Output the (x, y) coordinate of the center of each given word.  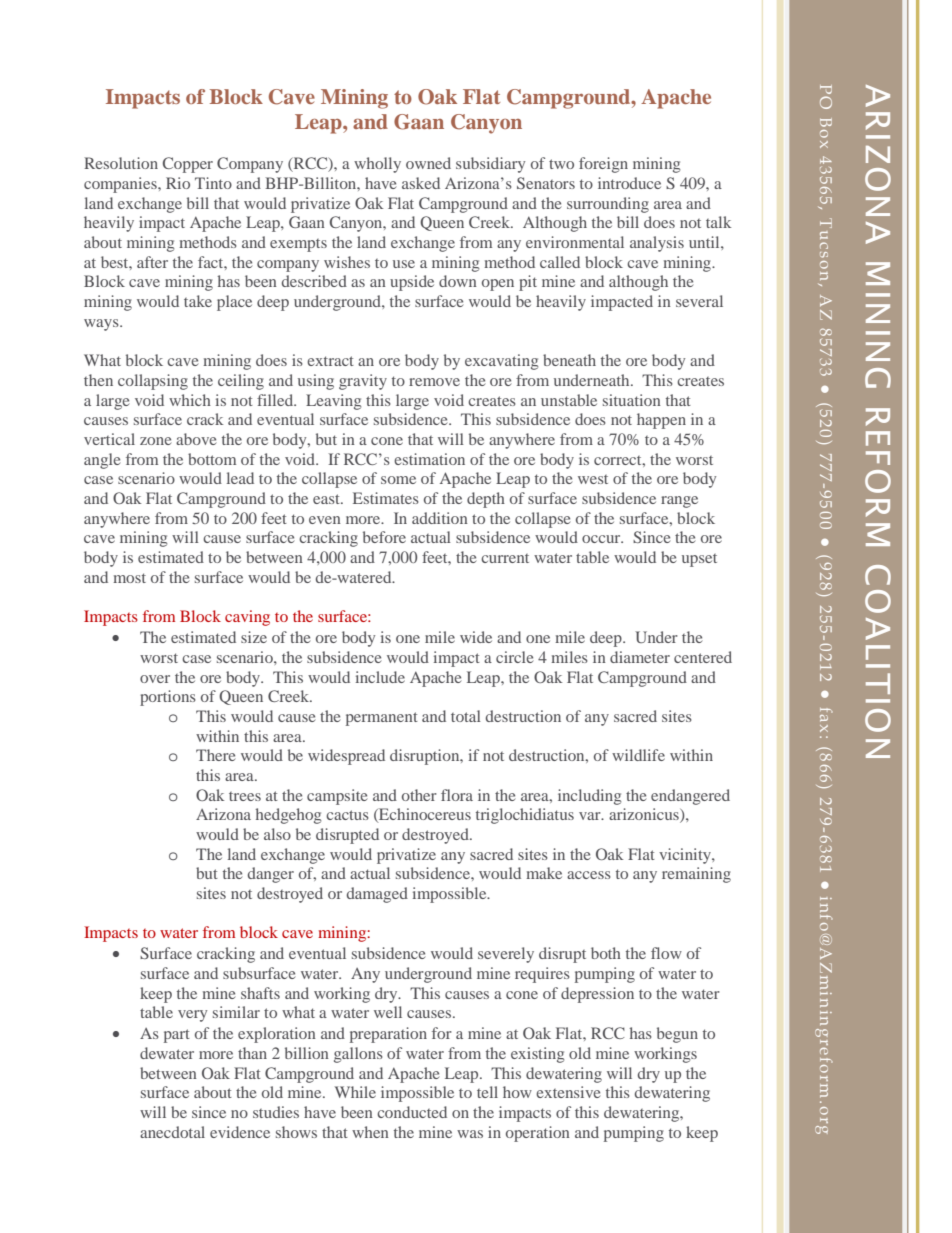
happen (661, 421)
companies (121, 185)
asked (421, 183)
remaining (696, 875)
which (190, 400)
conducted (412, 1112)
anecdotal (172, 1132)
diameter (640, 657)
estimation (429, 459)
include (380, 677)
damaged (377, 895)
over (155, 679)
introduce (629, 183)
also (277, 834)
